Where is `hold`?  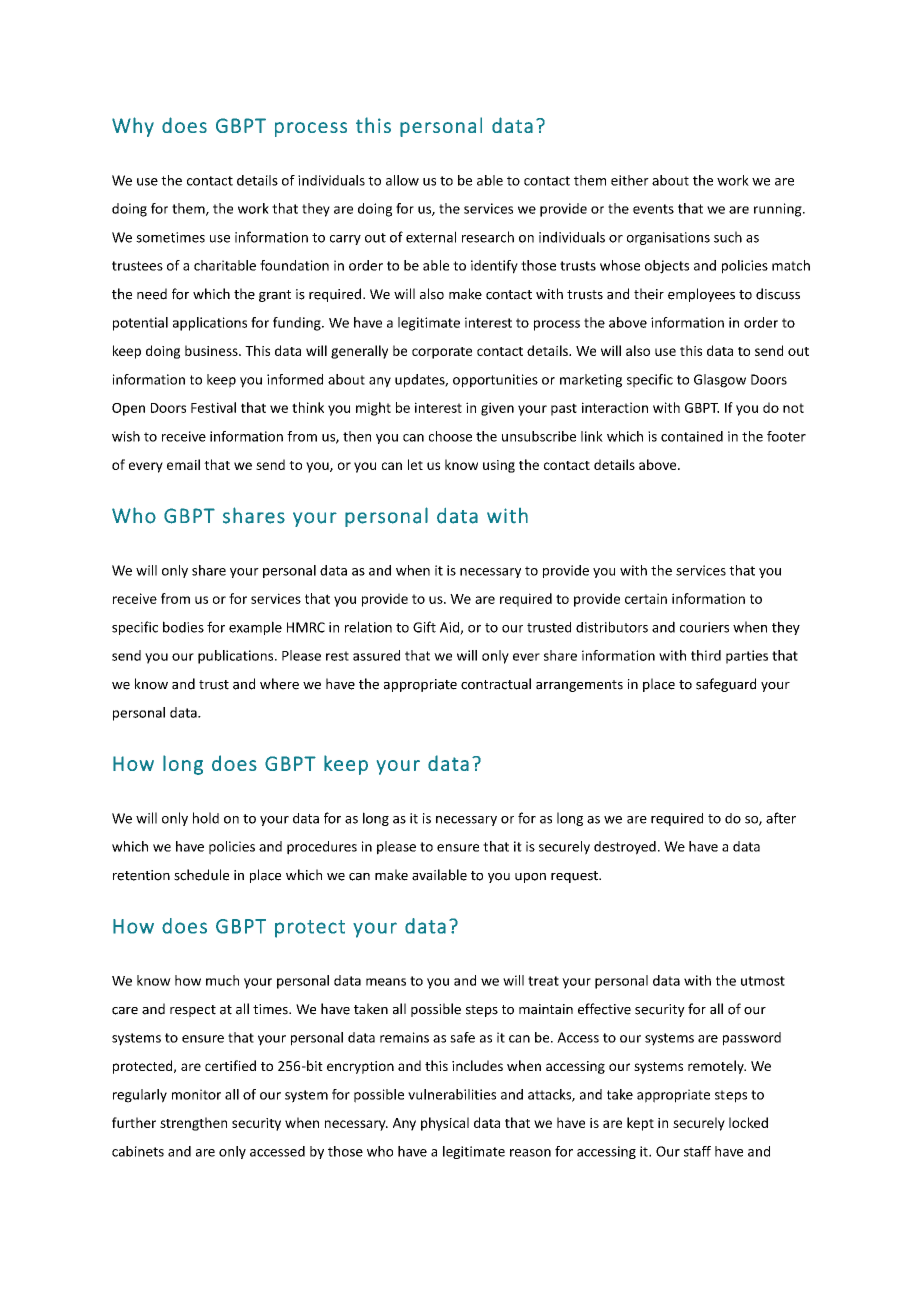
hold is located at coordinates (206, 818).
